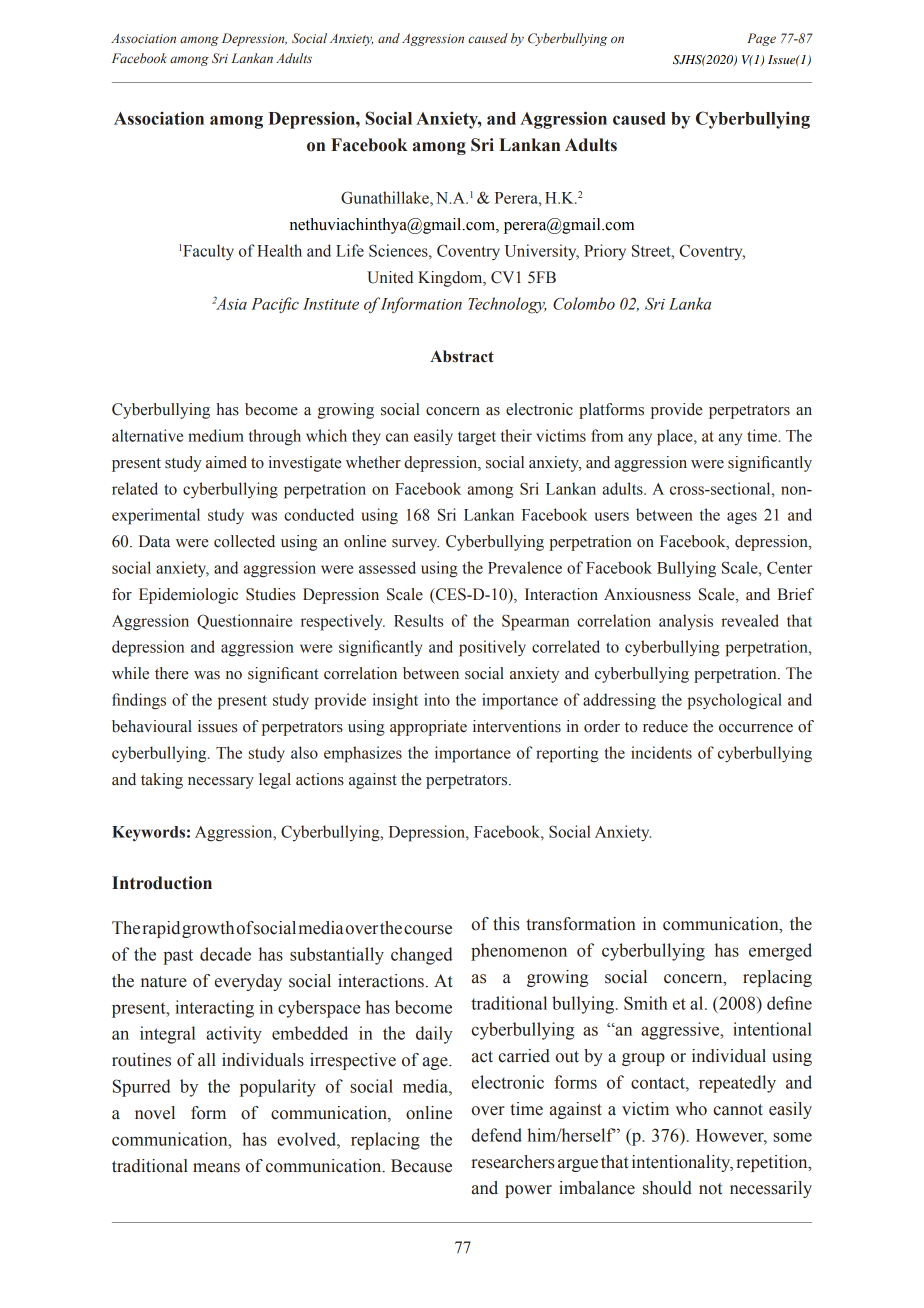 This page has height=1308, width=924. I want to click on means, so click(216, 1168).
